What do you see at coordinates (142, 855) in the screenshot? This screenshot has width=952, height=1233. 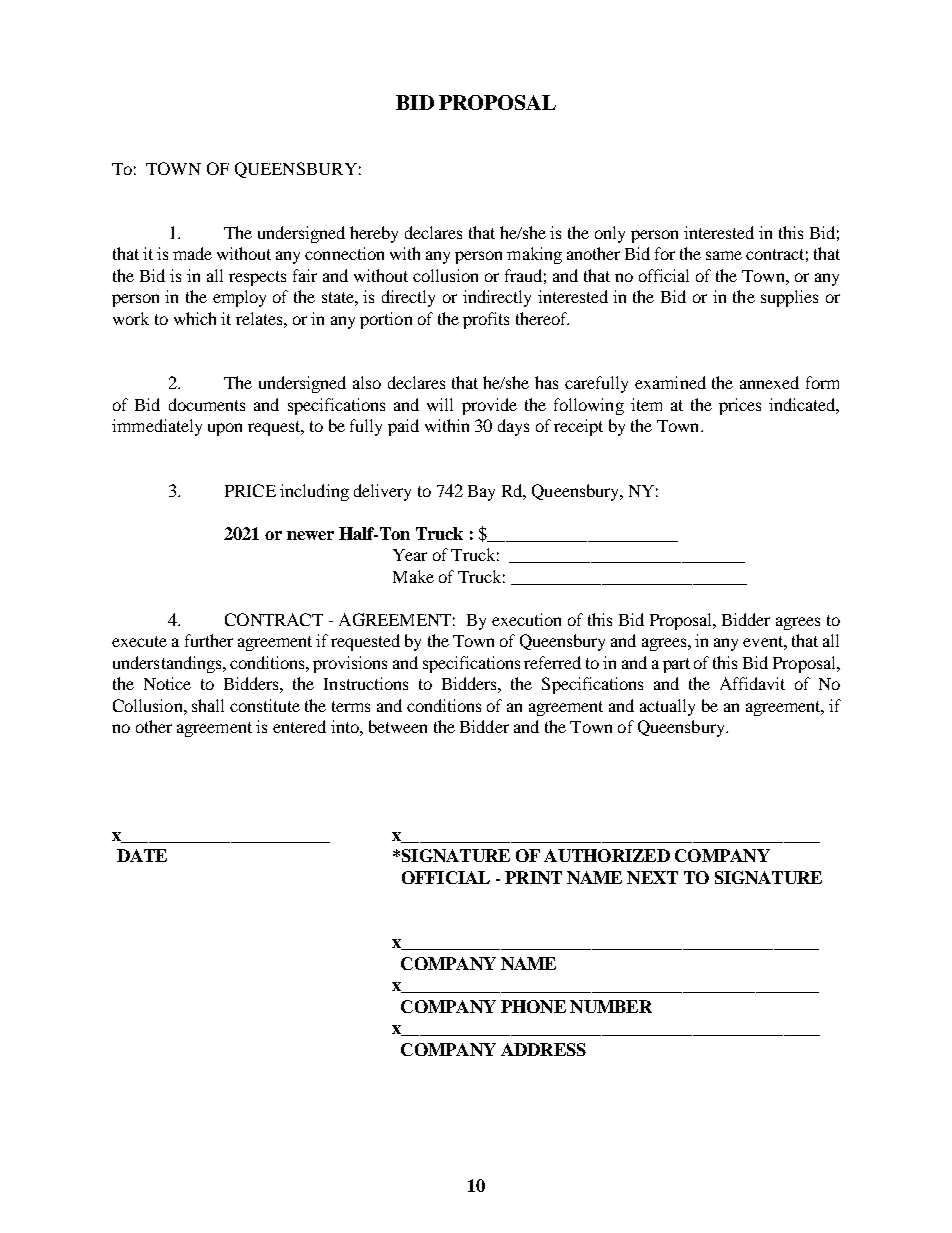 I see `DATE` at bounding box center [142, 855].
